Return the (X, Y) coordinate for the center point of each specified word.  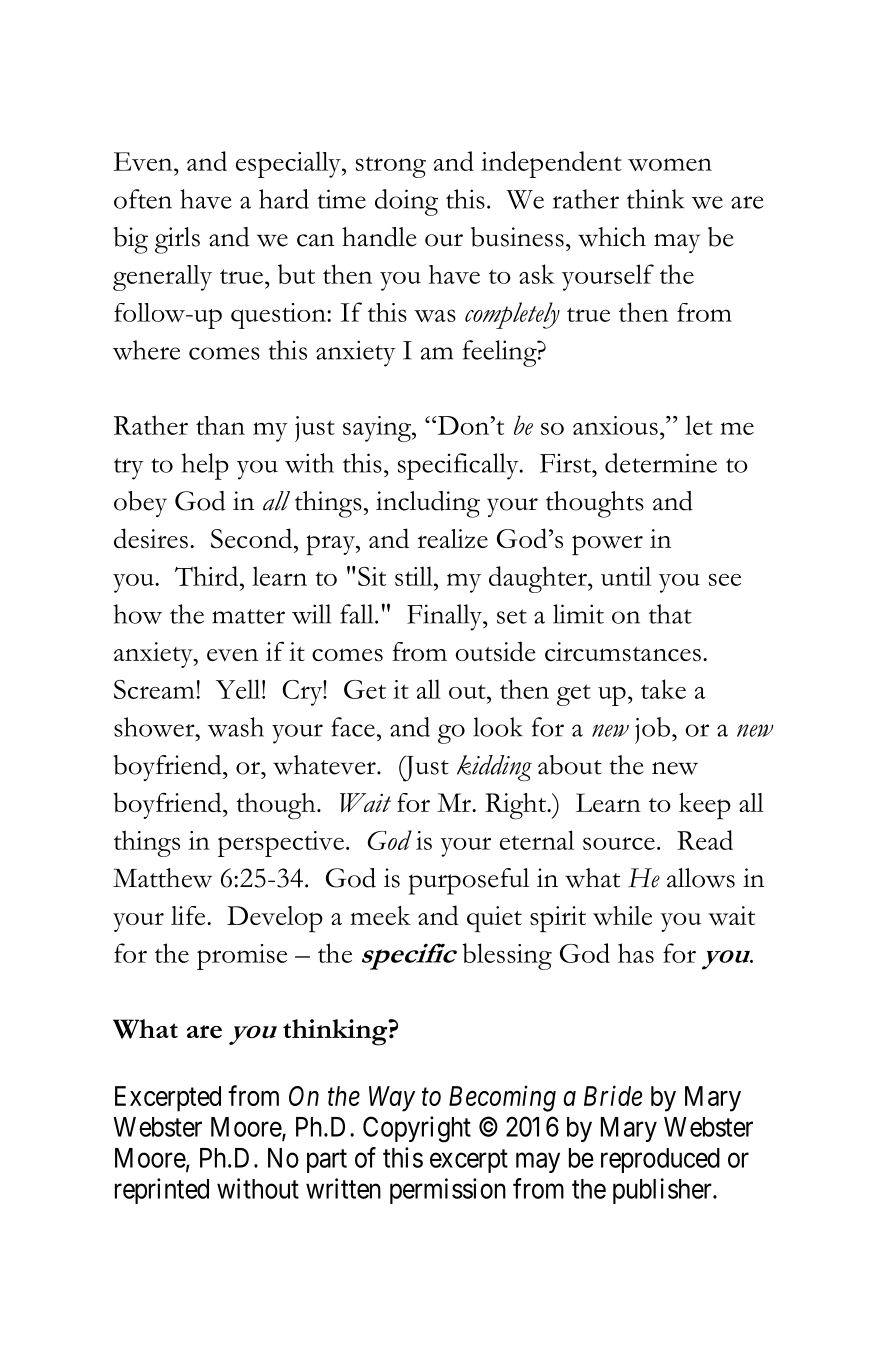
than (220, 425)
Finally (446, 617)
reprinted (162, 1191)
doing (406, 202)
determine (661, 463)
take (663, 689)
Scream (154, 689)
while (622, 916)
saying (378, 429)
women (670, 164)
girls (177, 240)
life (189, 915)
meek (380, 915)
